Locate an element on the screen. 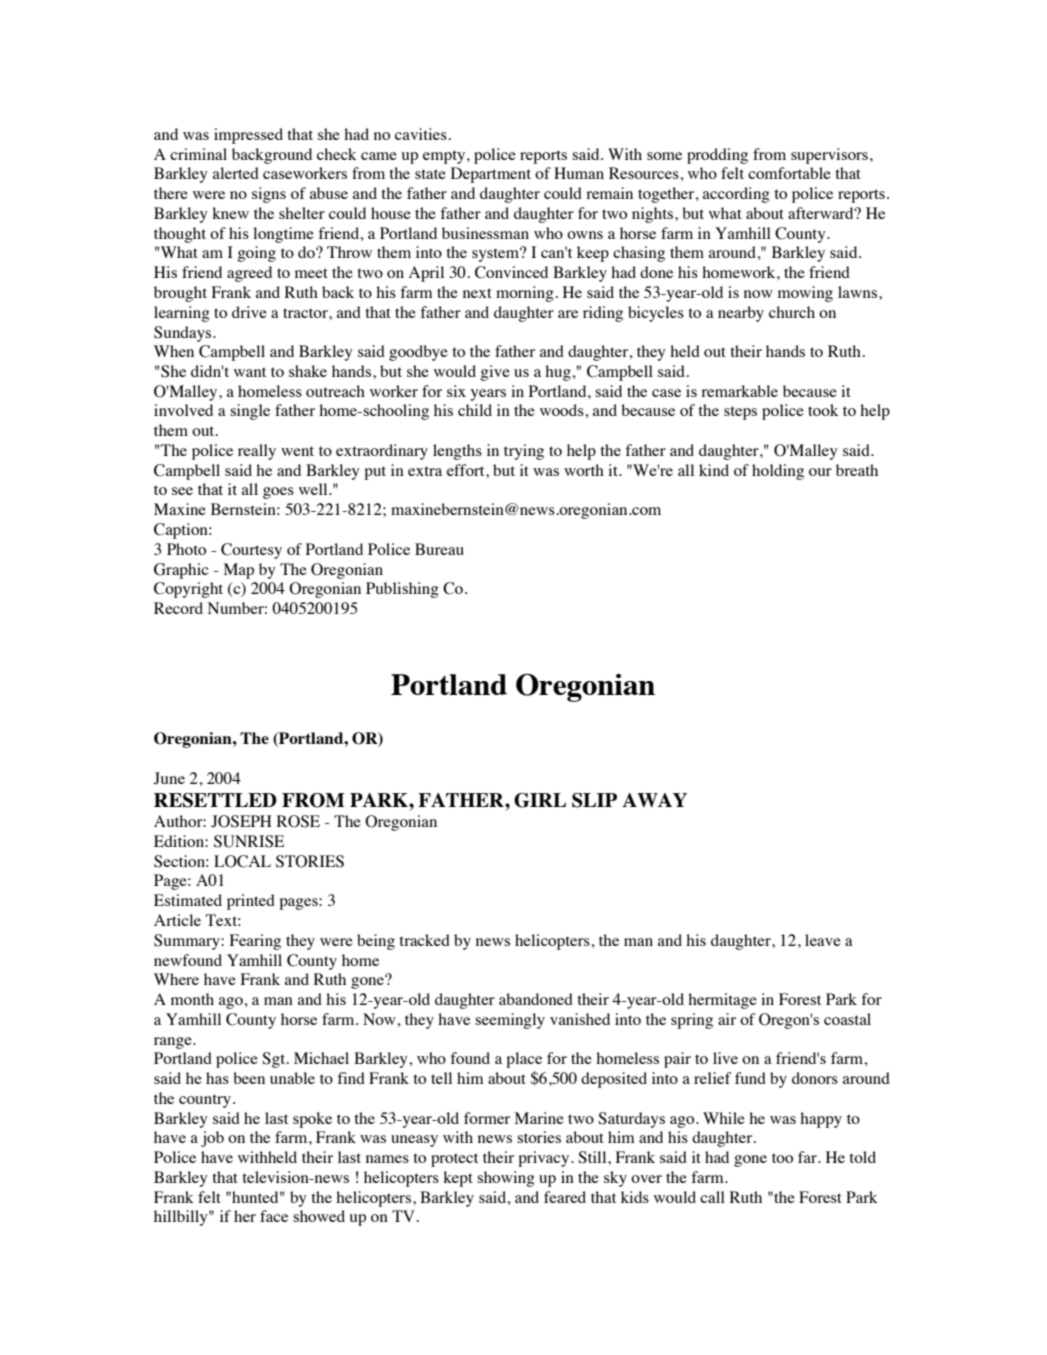 The image size is (1047, 1355). comfortable is located at coordinates (789, 173).
